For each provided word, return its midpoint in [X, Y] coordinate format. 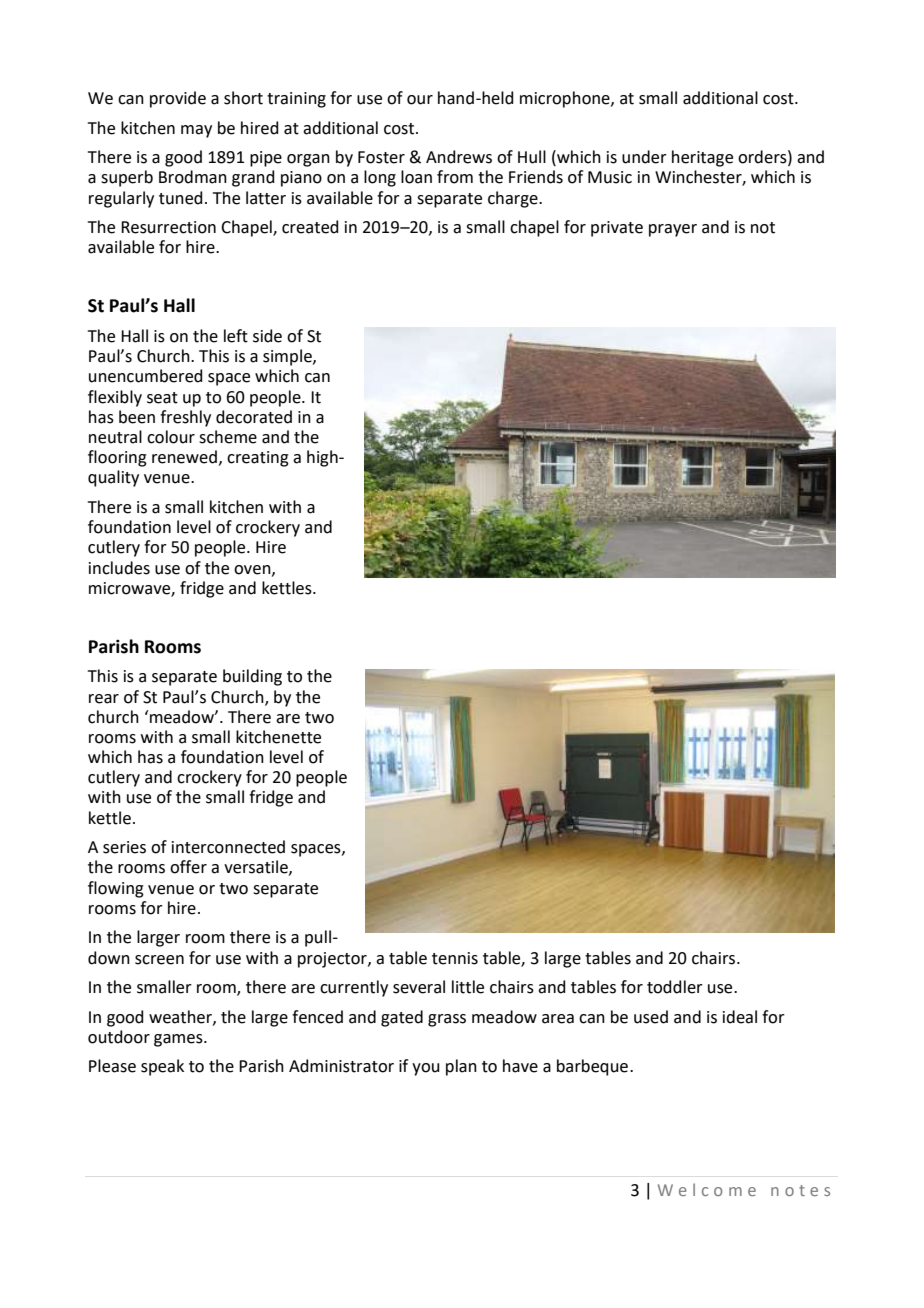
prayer [673, 230]
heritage [702, 158]
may [196, 131]
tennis [455, 958]
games [179, 1040]
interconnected [228, 847]
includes [119, 568]
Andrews [459, 157]
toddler [675, 987]
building [252, 677]
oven [253, 570]
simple [288, 357]
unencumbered [146, 376]
